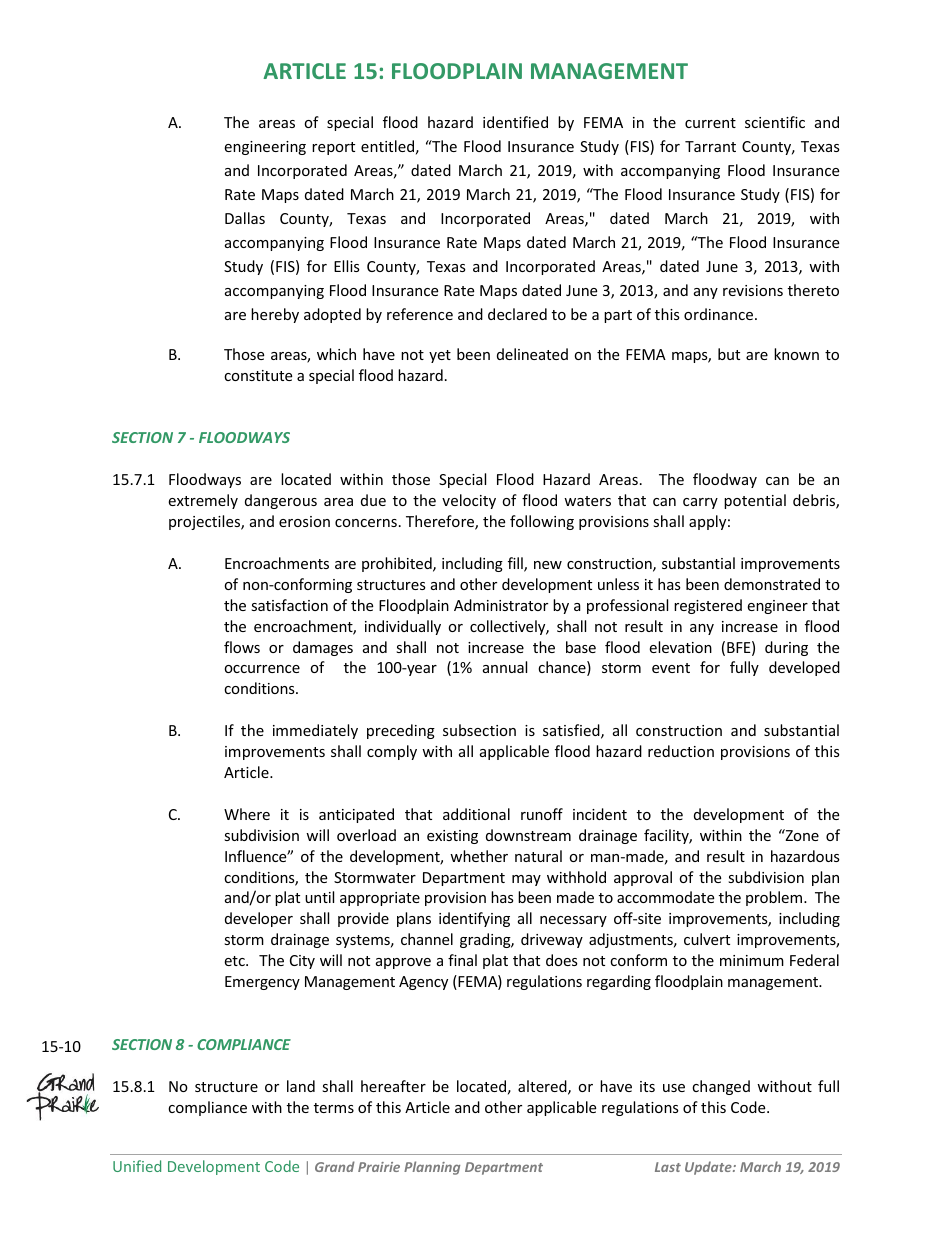 This page has height=1233, width=952. I want to click on Tarrant, so click(710, 146).
